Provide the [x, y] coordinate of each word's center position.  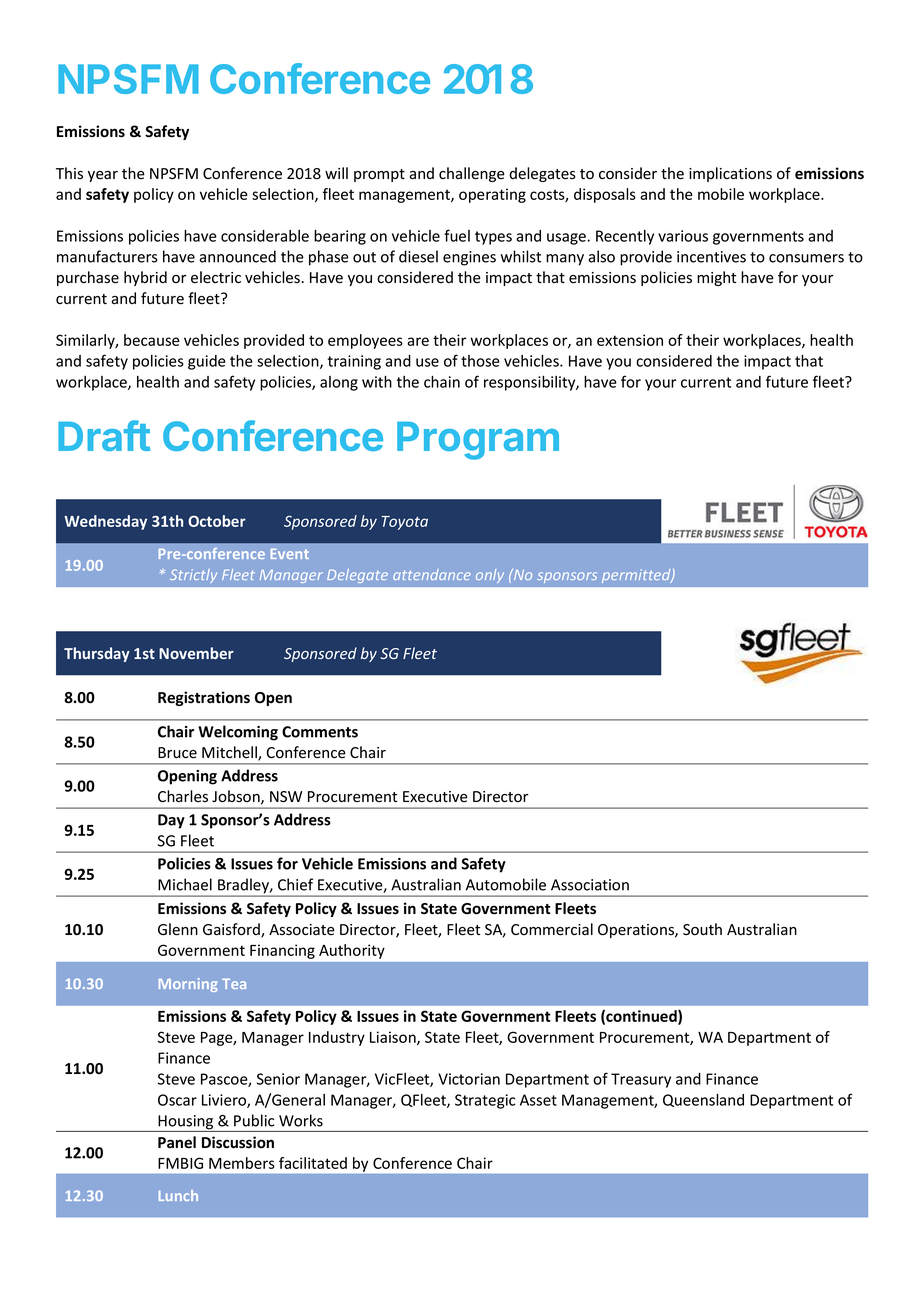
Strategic [485, 1101]
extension [630, 340]
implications [730, 174]
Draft [104, 435]
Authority [352, 951]
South [702, 929]
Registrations [204, 698]
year [103, 176]
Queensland [703, 1100]
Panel [177, 1142]
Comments [320, 732]
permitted [637, 576]
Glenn [178, 929]
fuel [457, 235]
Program [478, 441]
